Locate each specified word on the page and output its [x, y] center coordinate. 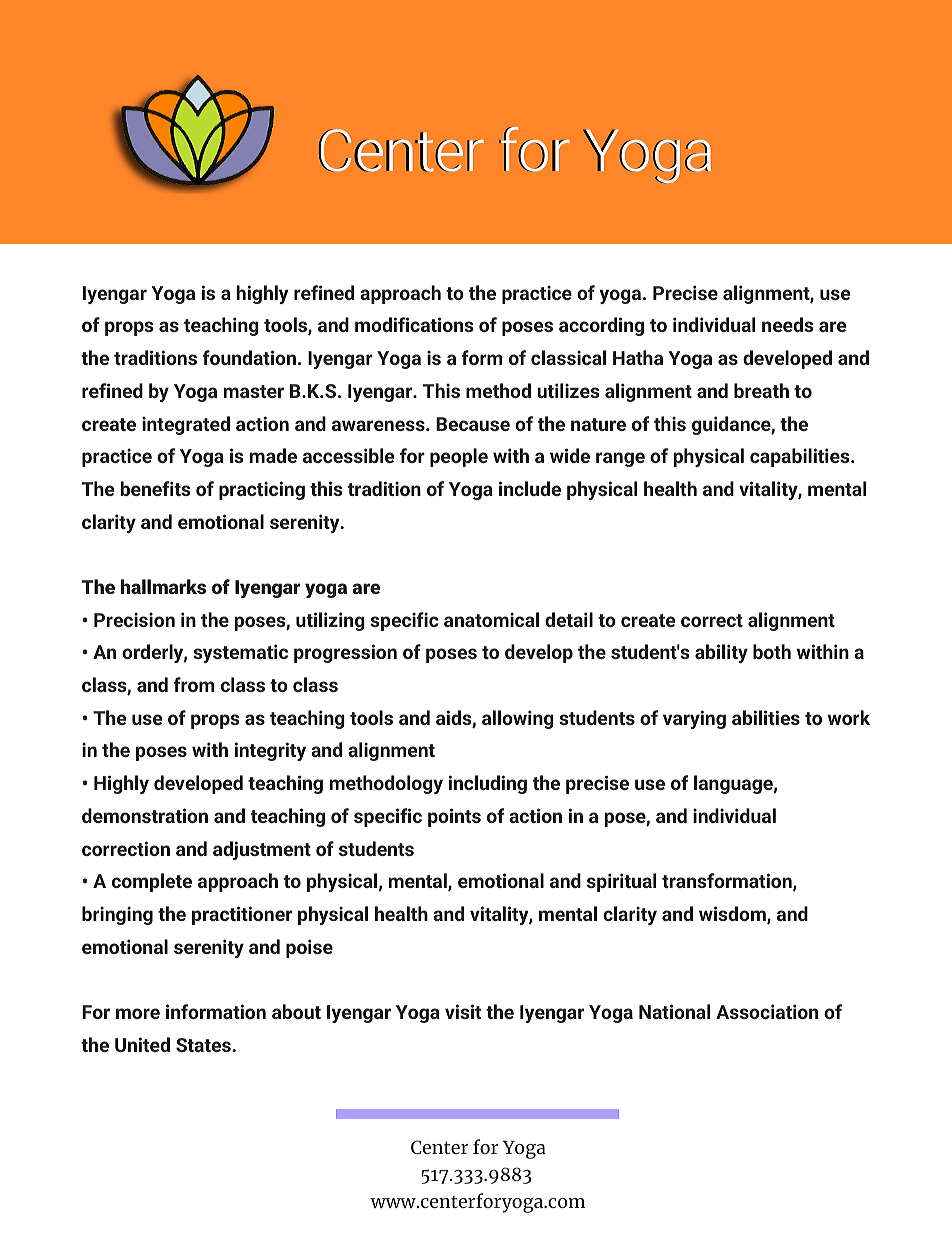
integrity [270, 751]
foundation [249, 357]
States [204, 1045]
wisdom [733, 915]
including [488, 784]
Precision [134, 620]
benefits [155, 488]
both [772, 651]
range [620, 459]
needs [787, 324]
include [530, 488]
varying [694, 719]
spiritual [621, 882]
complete [152, 882]
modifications [414, 324]
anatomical [491, 619]
